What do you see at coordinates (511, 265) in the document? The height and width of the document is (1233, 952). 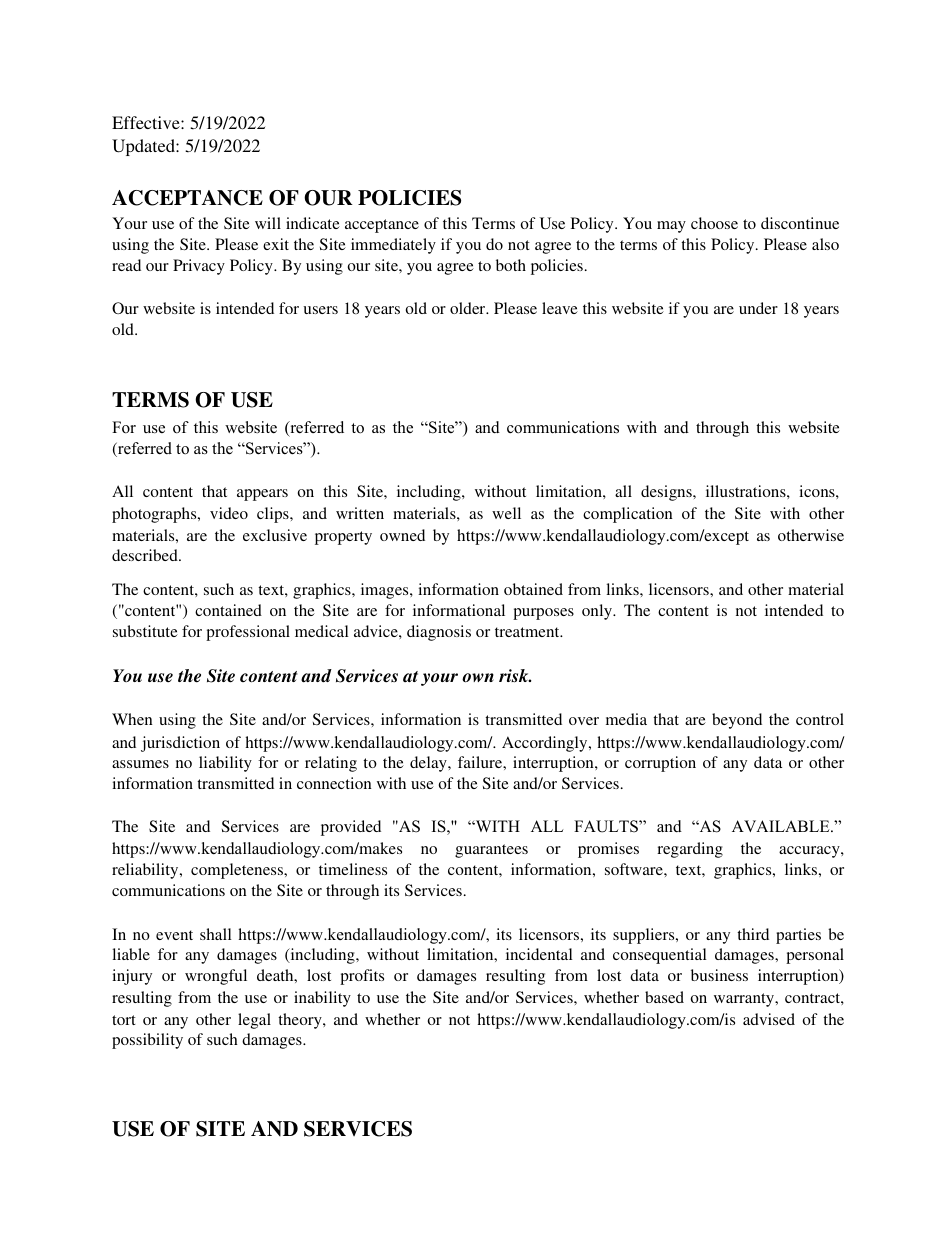 I see `both` at bounding box center [511, 265].
